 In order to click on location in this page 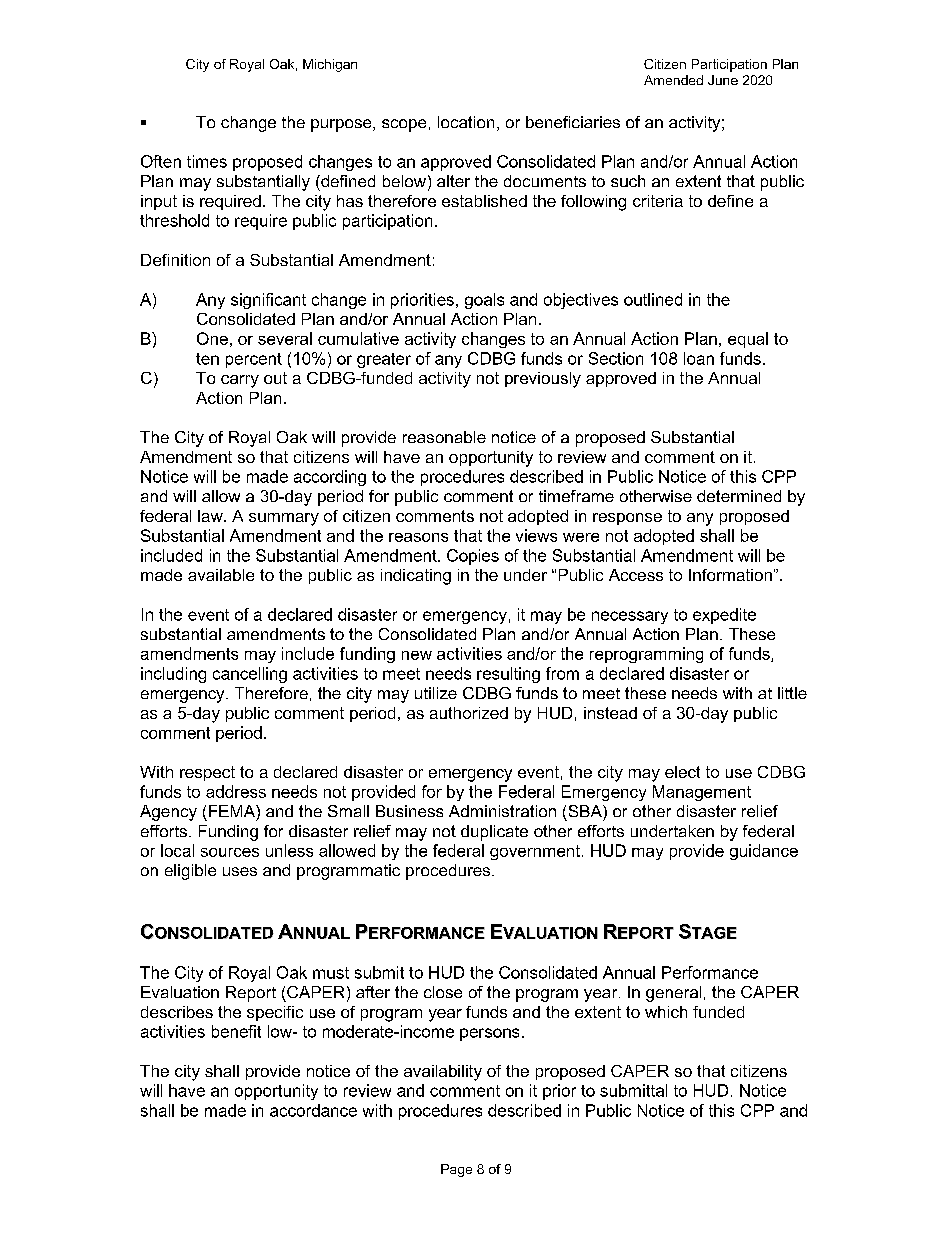, I will do `click(466, 122)`.
